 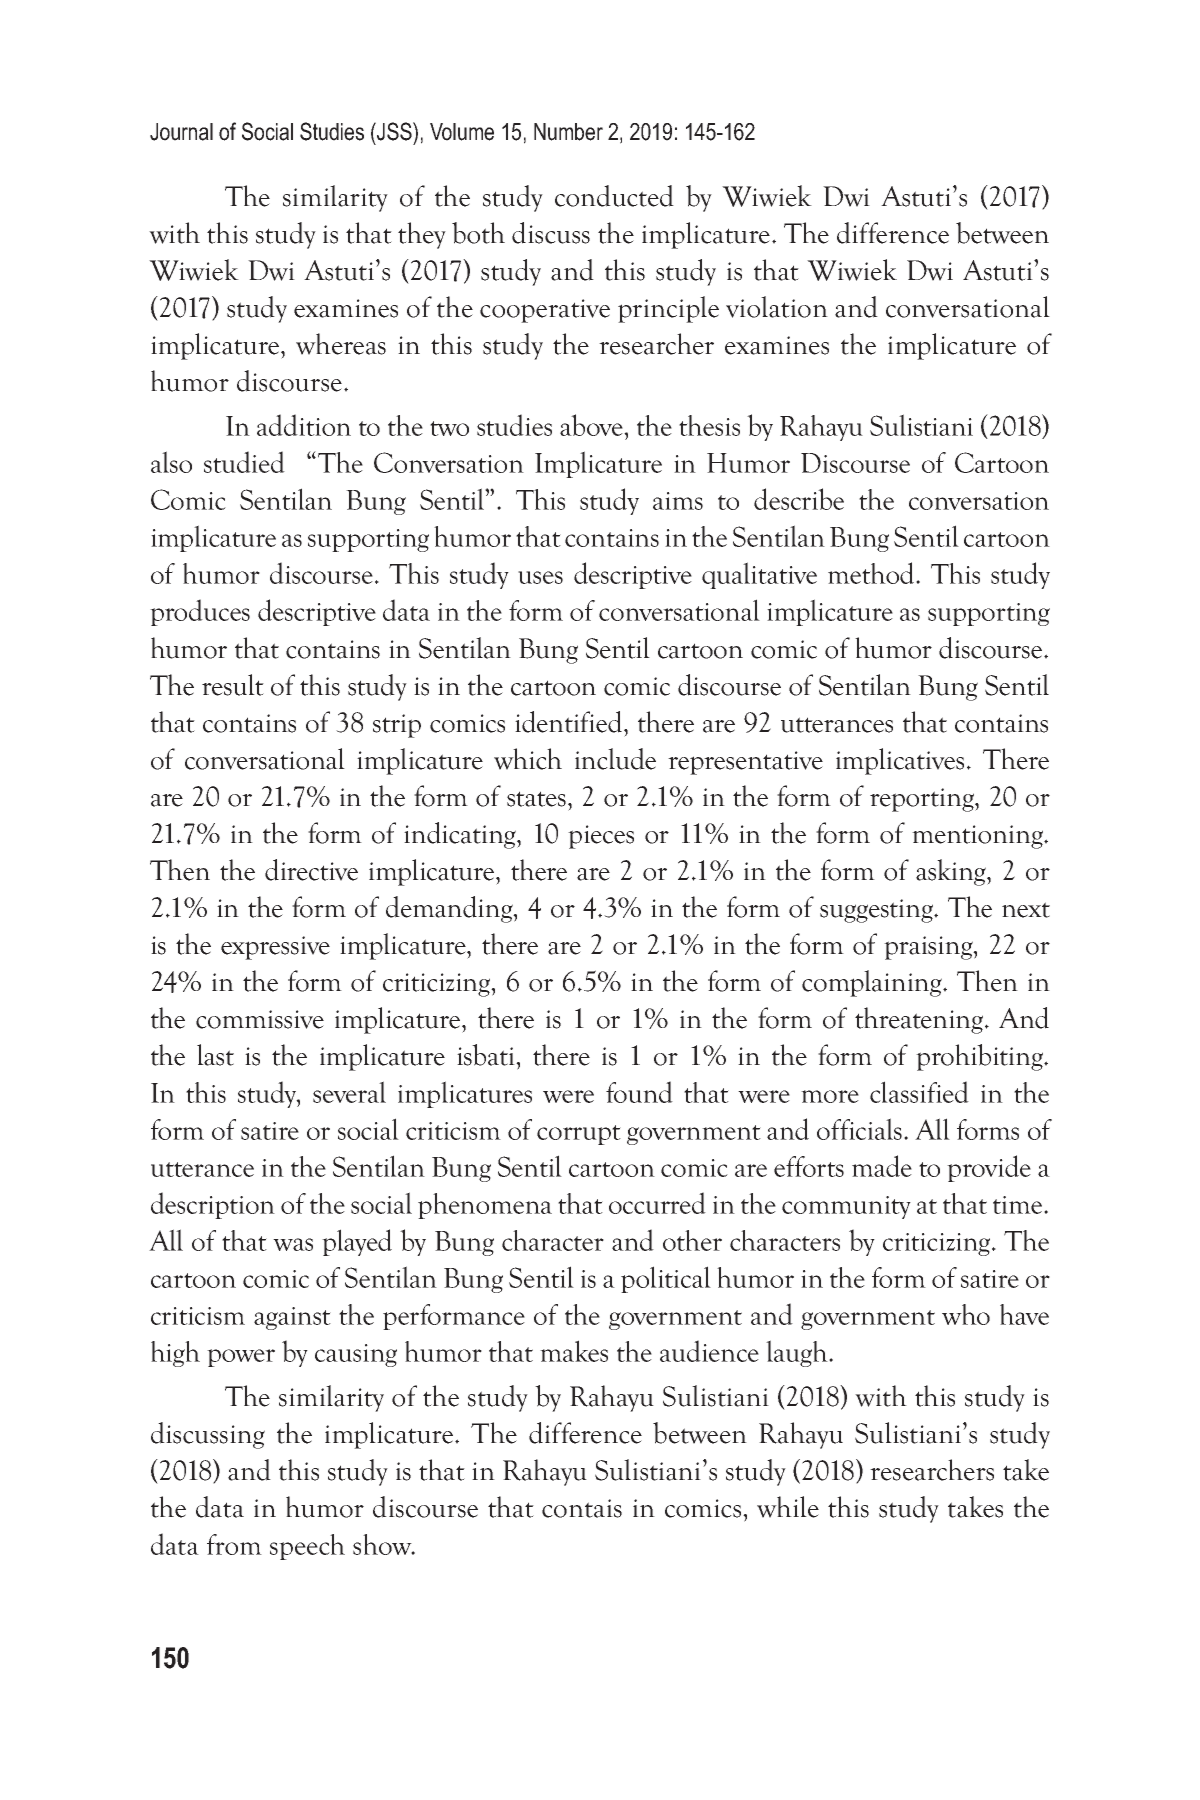 What do you see at coordinates (614, 196) in the screenshot?
I see `conducted` at bounding box center [614, 196].
